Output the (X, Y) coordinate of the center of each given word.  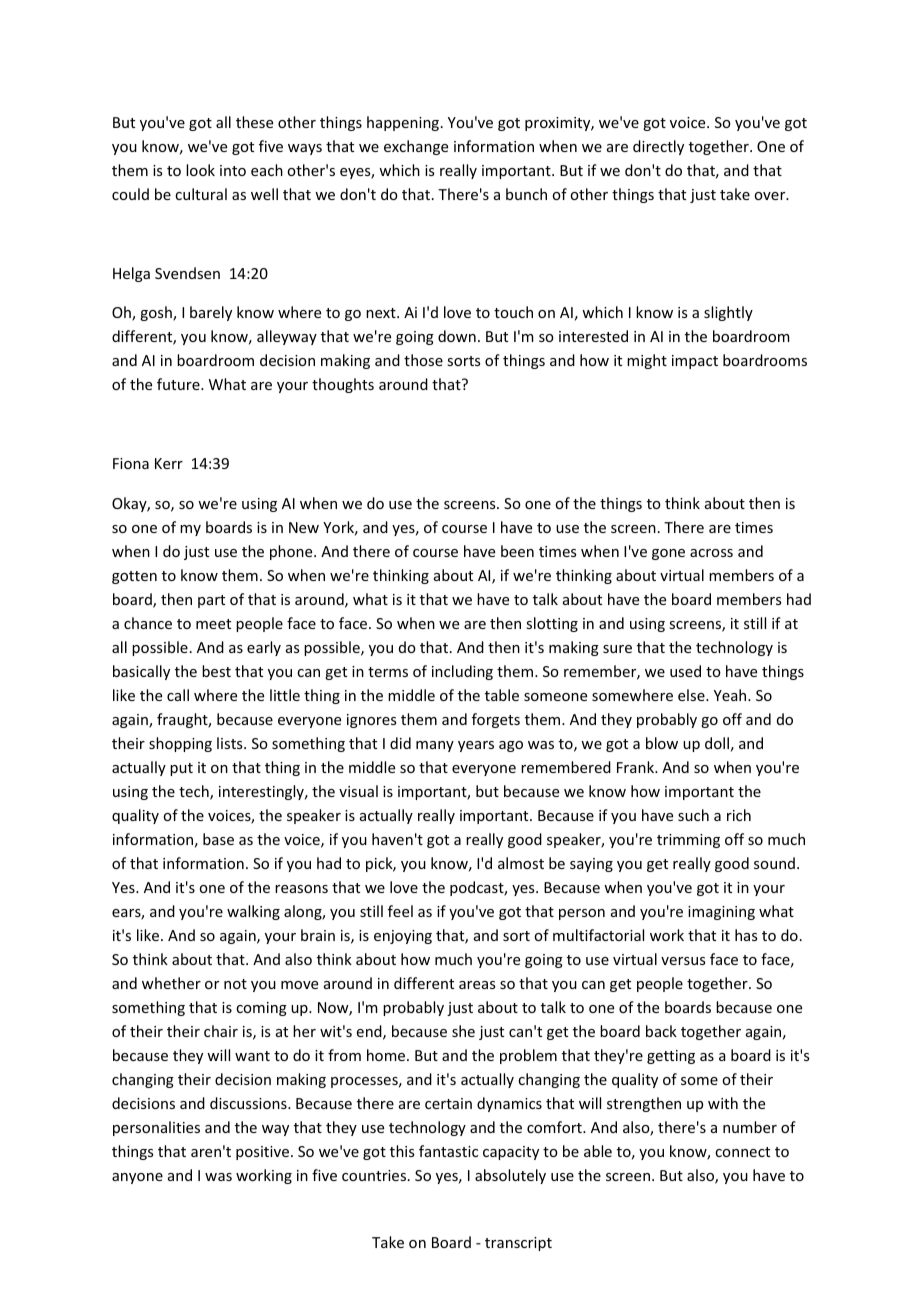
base (218, 839)
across (711, 553)
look (200, 170)
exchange (416, 147)
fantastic (448, 1151)
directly (658, 147)
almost (521, 863)
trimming (688, 841)
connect (742, 1152)
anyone (137, 1178)
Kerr (169, 463)
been (517, 551)
